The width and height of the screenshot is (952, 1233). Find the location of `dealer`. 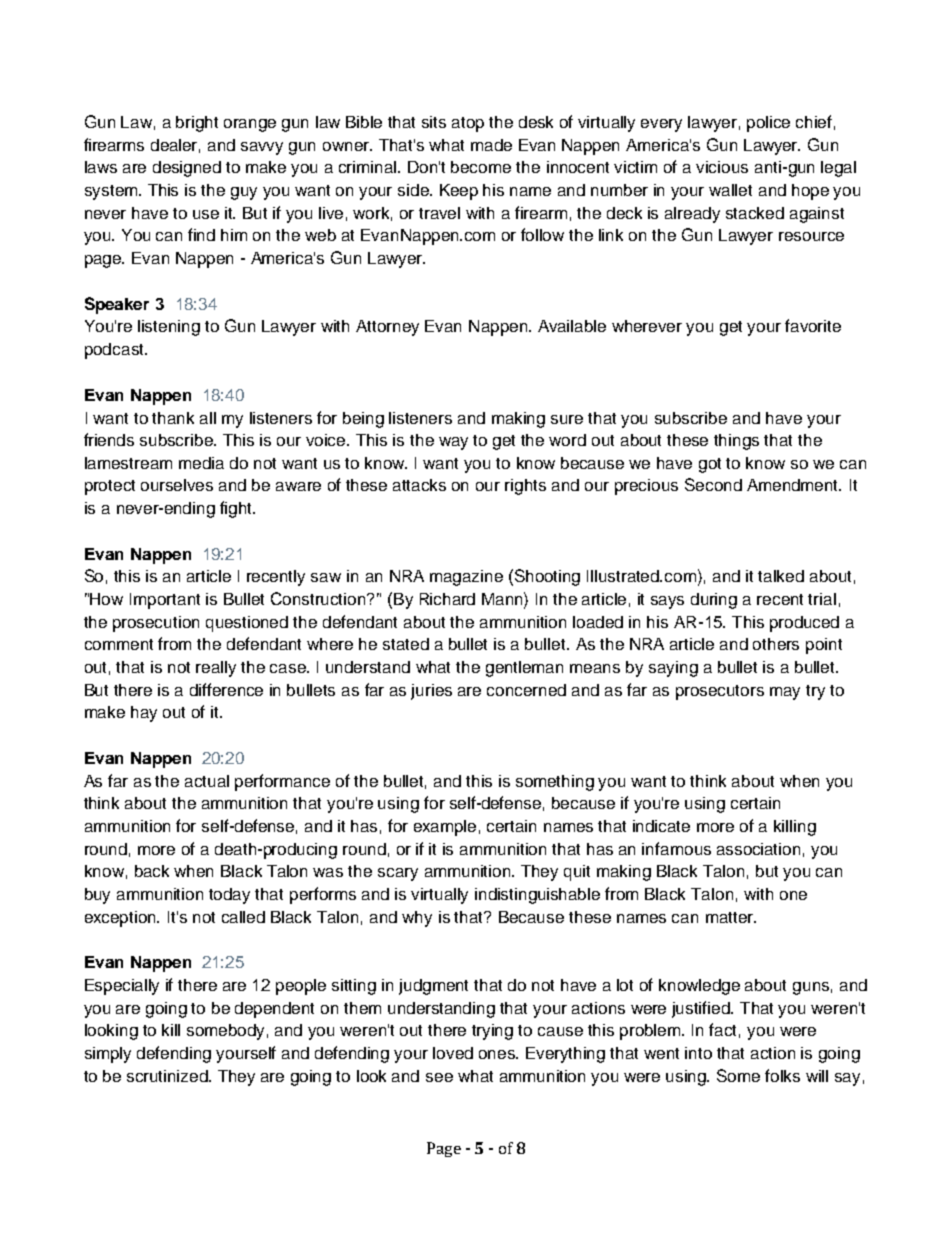

dealer is located at coordinates (175, 146).
